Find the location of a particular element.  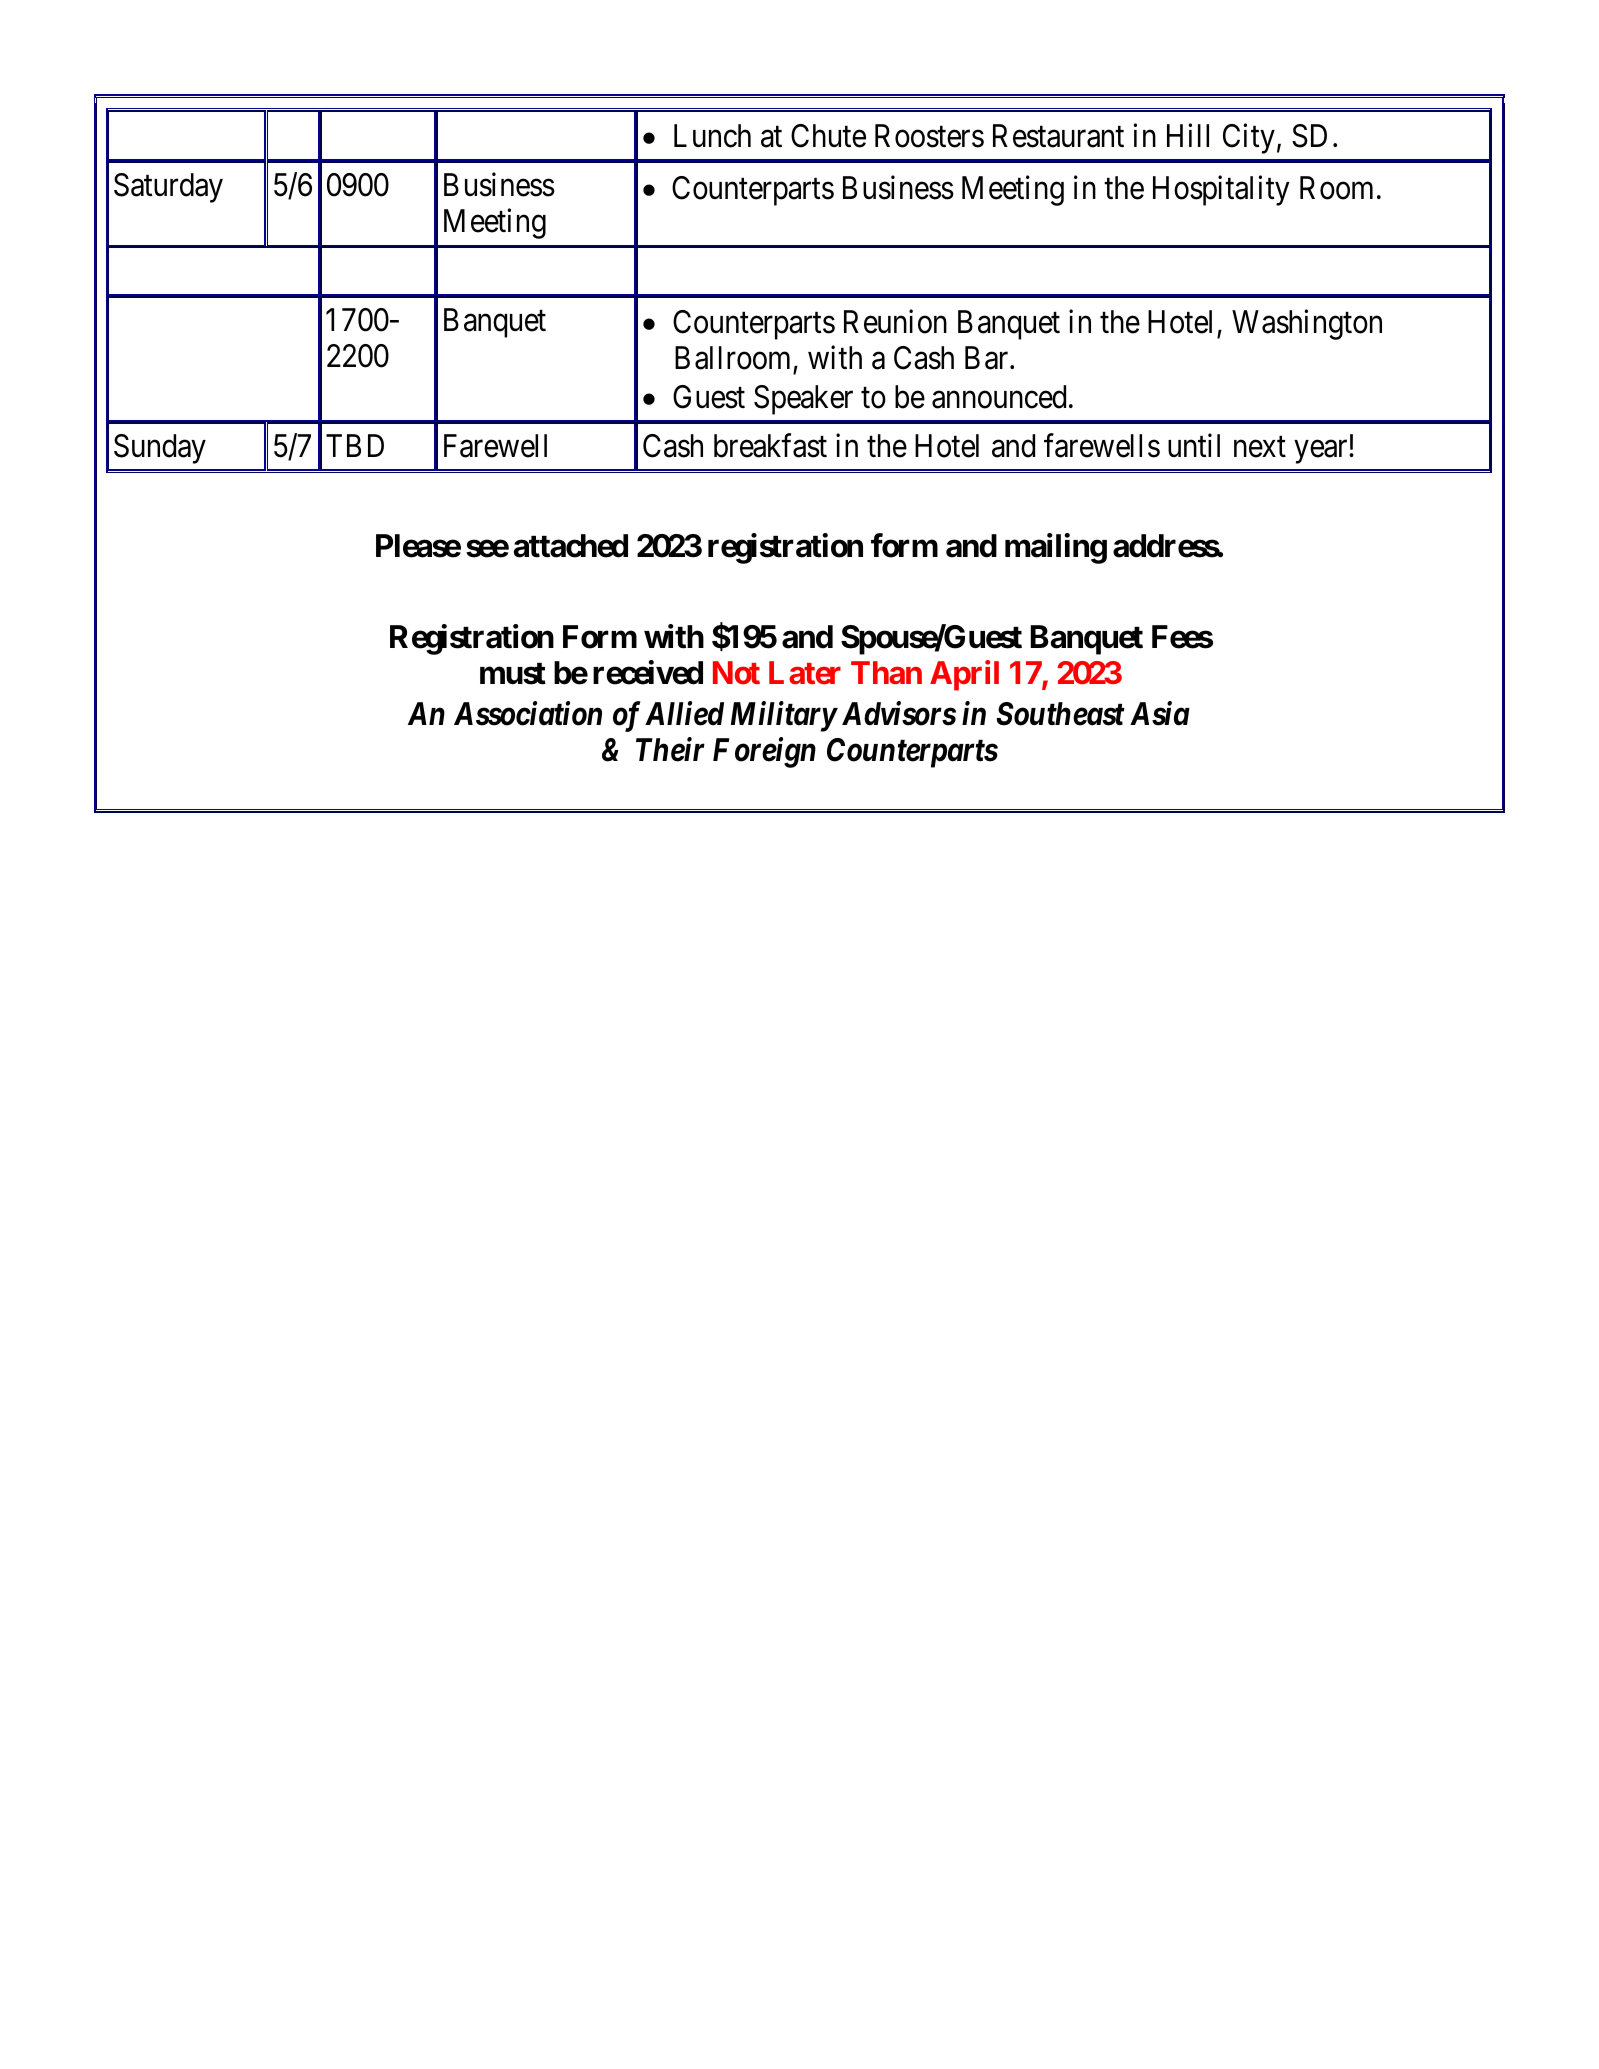

TBD is located at coordinates (355, 446).
